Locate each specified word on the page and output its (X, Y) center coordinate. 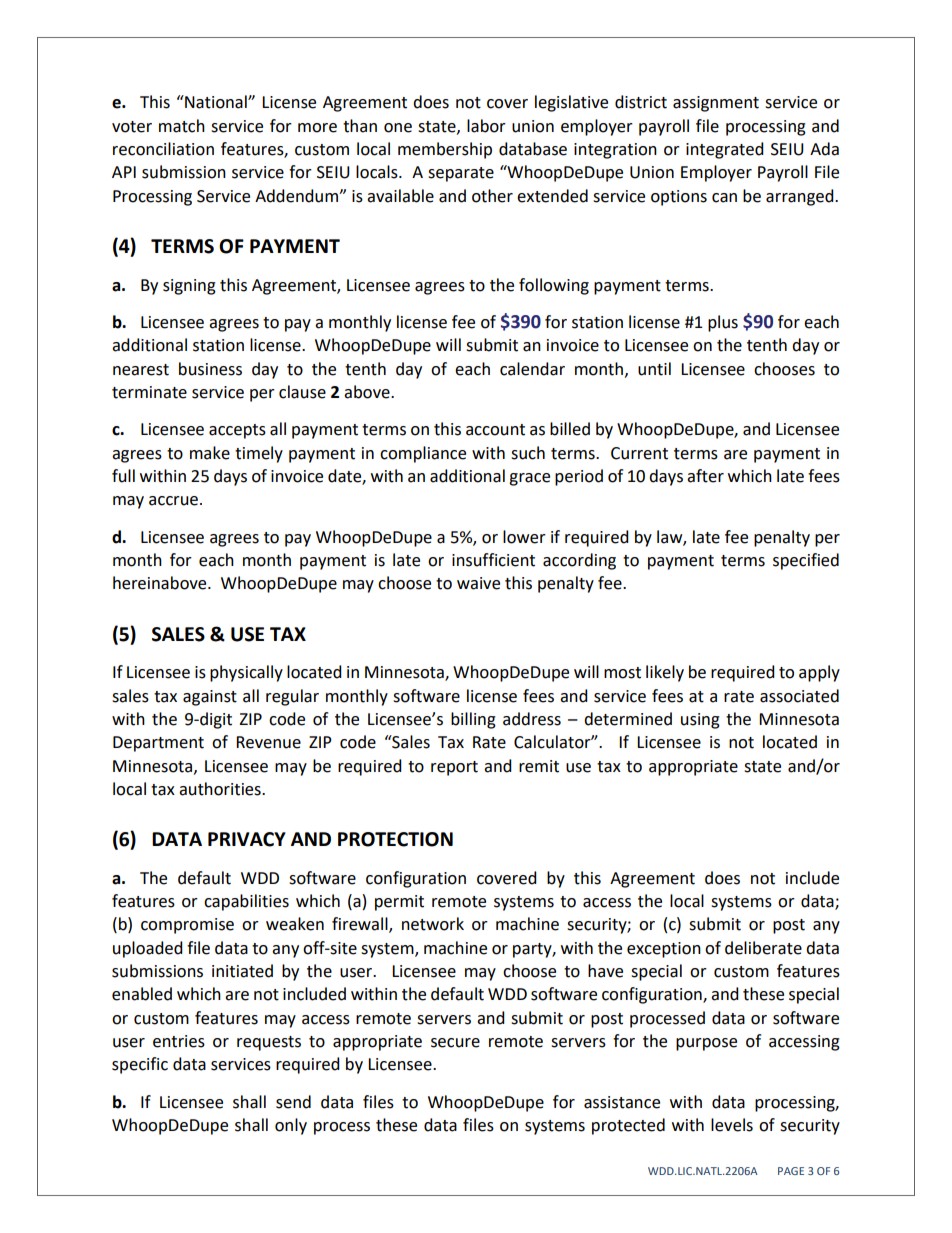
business (210, 369)
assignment (716, 104)
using (700, 721)
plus (723, 323)
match (182, 126)
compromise (187, 926)
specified (806, 561)
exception (664, 950)
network (433, 924)
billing (473, 720)
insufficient (493, 560)
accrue (173, 501)
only (291, 1126)
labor (486, 126)
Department (158, 744)
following (554, 286)
